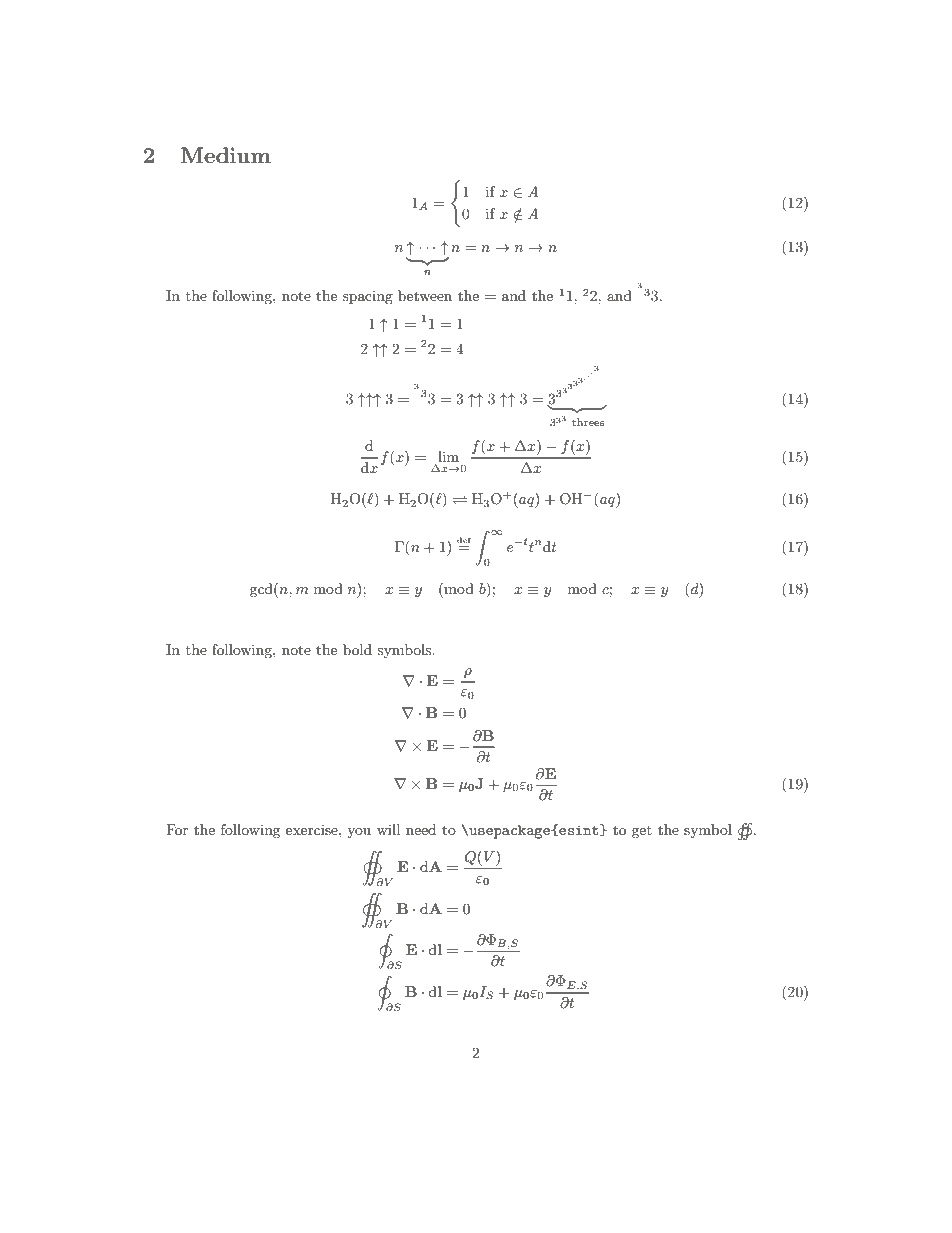  I want to click on between, so click(425, 295).
